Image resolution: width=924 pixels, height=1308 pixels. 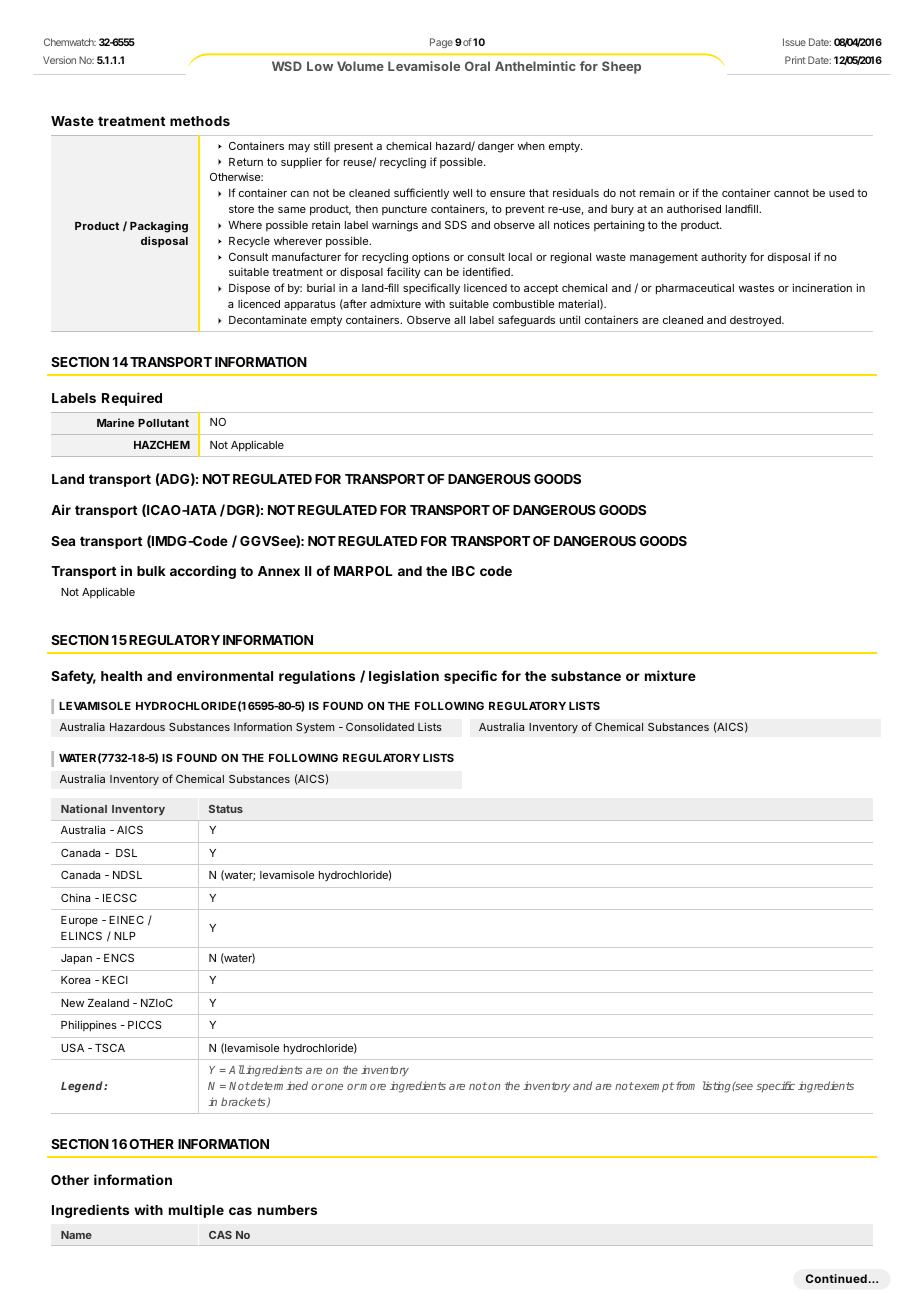 I want to click on Print, so click(x=795, y=60).
